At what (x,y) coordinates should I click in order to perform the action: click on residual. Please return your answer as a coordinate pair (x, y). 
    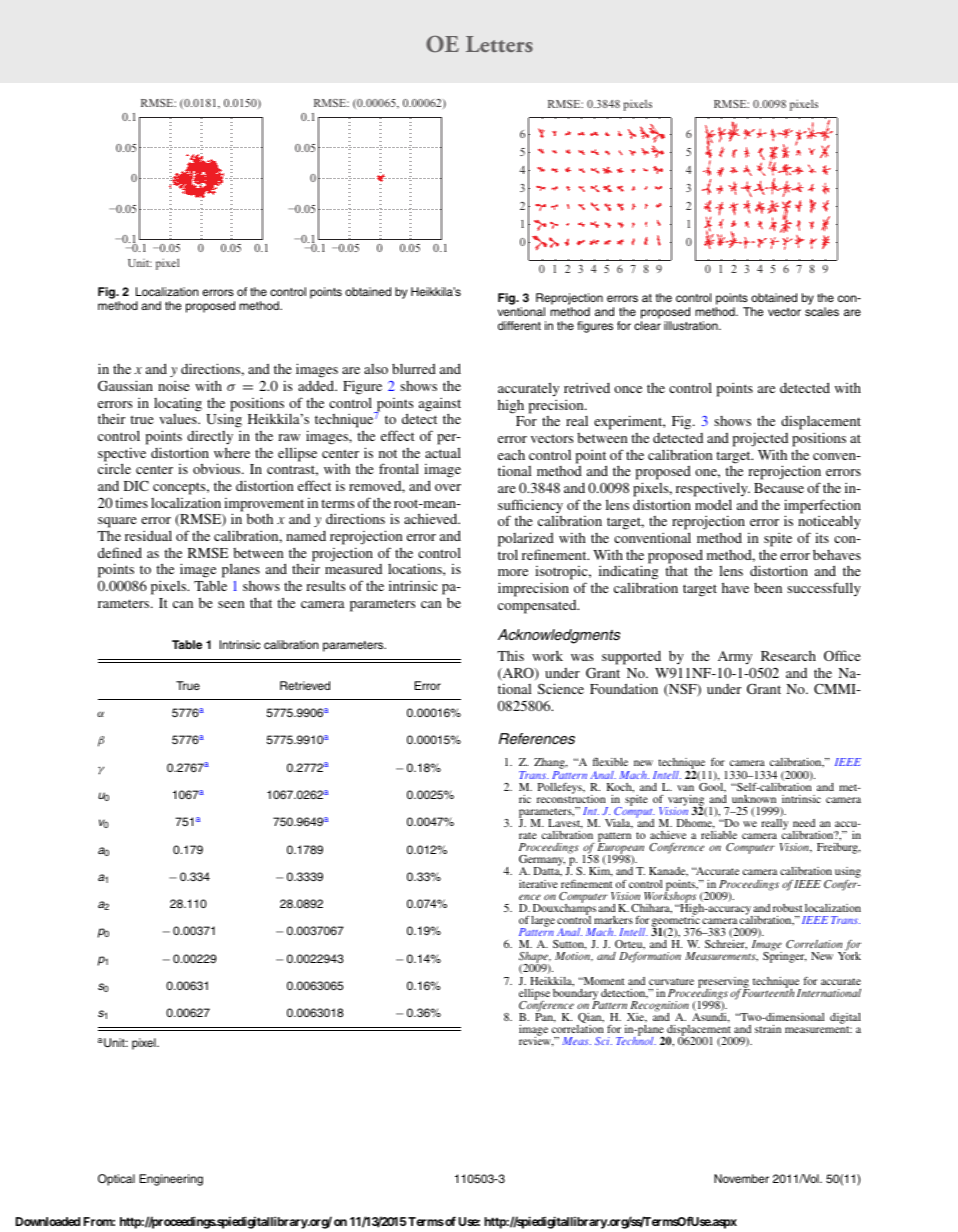
    Looking at the image, I should click on (148, 535).
